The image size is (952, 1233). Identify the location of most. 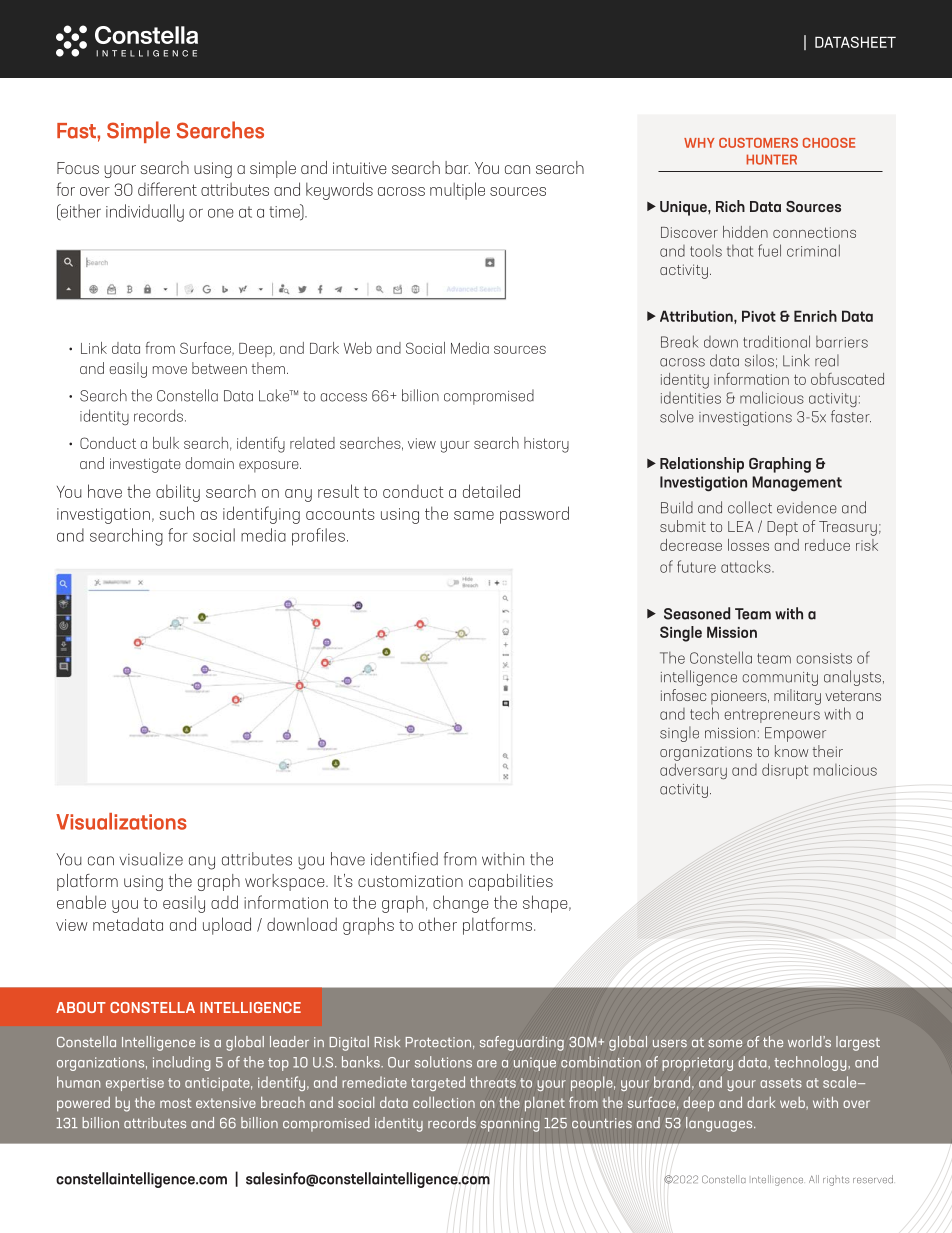
(176, 1103).
